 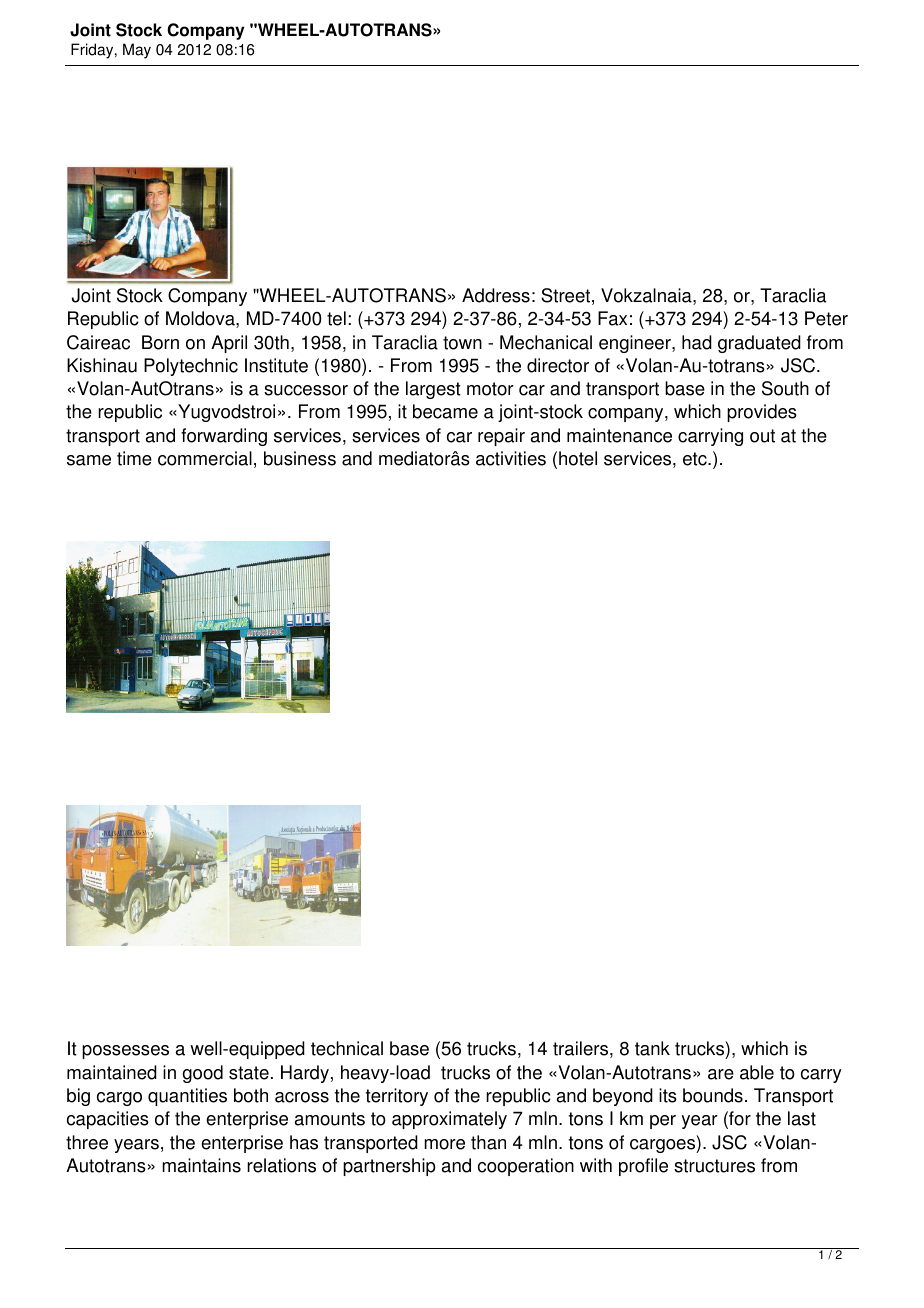 What do you see at coordinates (137, 51) in the screenshot?
I see `May` at bounding box center [137, 51].
